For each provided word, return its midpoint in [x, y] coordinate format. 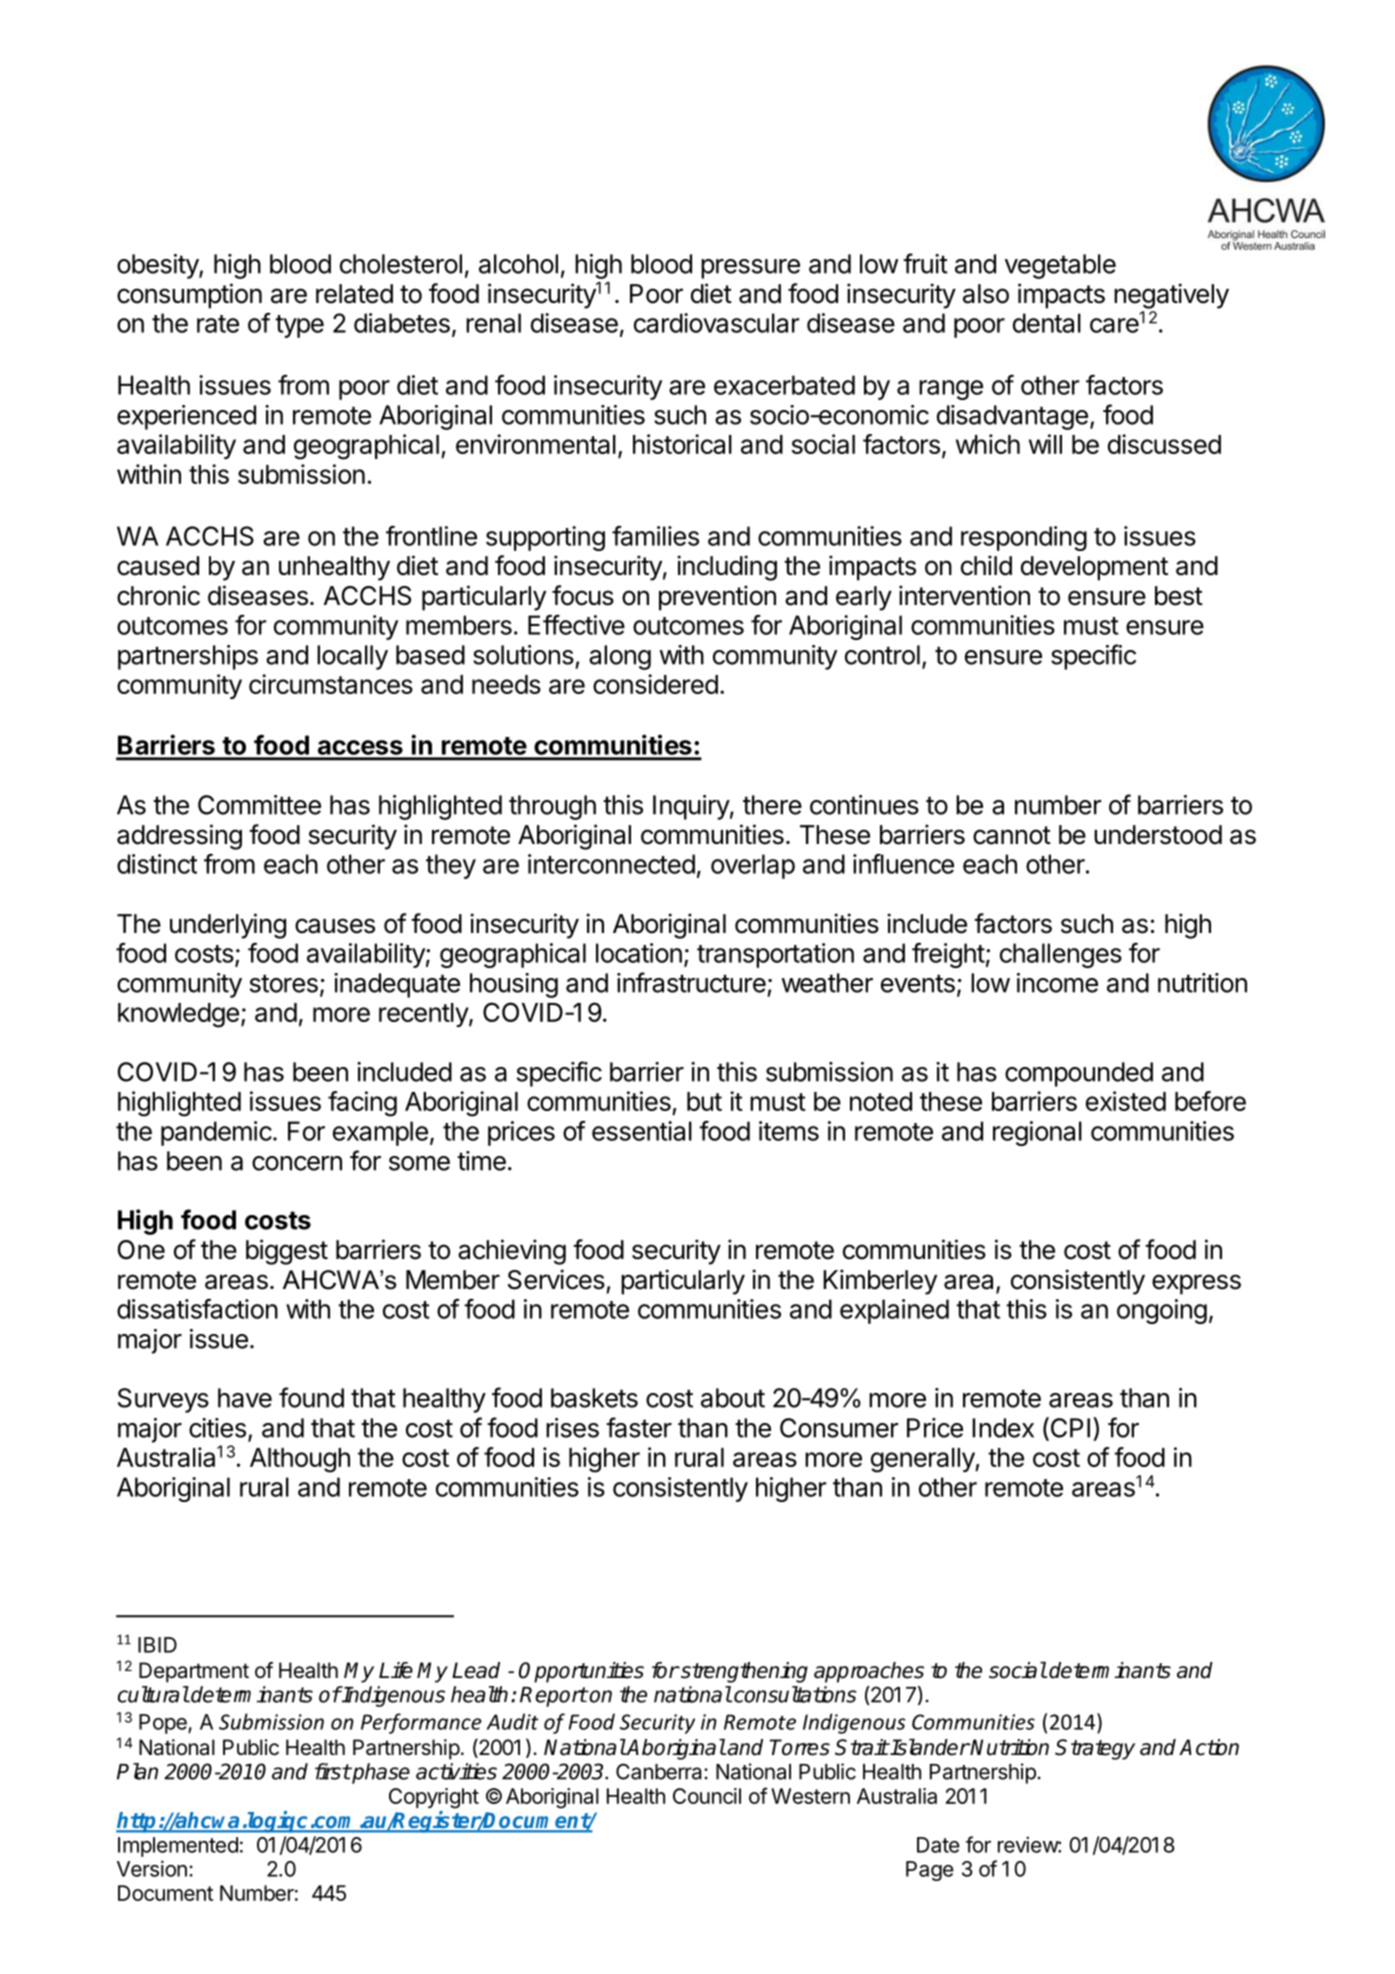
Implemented [178, 1847]
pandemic [216, 1133]
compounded [1079, 1074]
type [299, 326]
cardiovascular [716, 323]
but [704, 1101]
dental [1047, 323]
